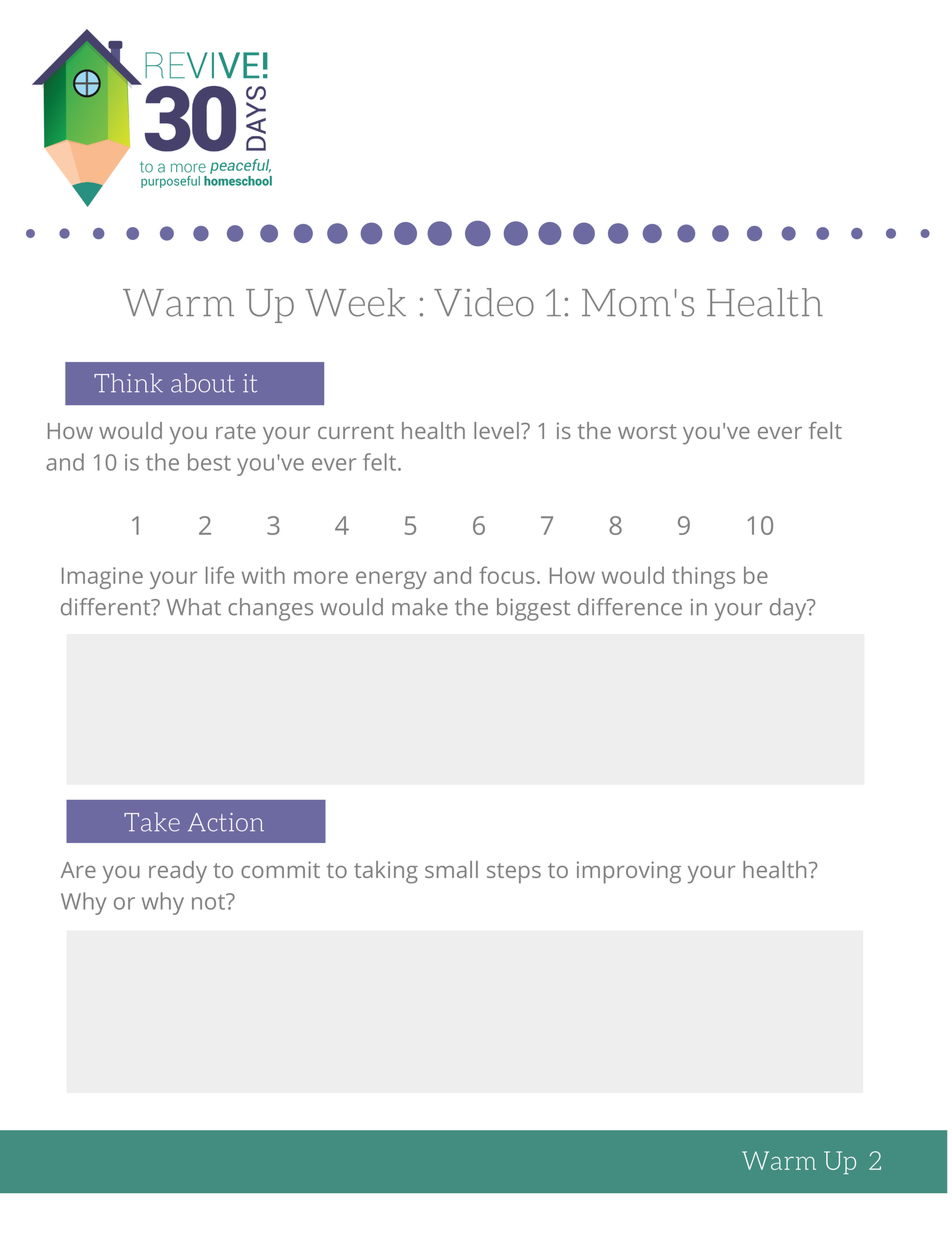 The width and height of the screenshot is (952, 1233). Describe the element at coordinates (178, 872) in the screenshot. I see `ready` at that location.
